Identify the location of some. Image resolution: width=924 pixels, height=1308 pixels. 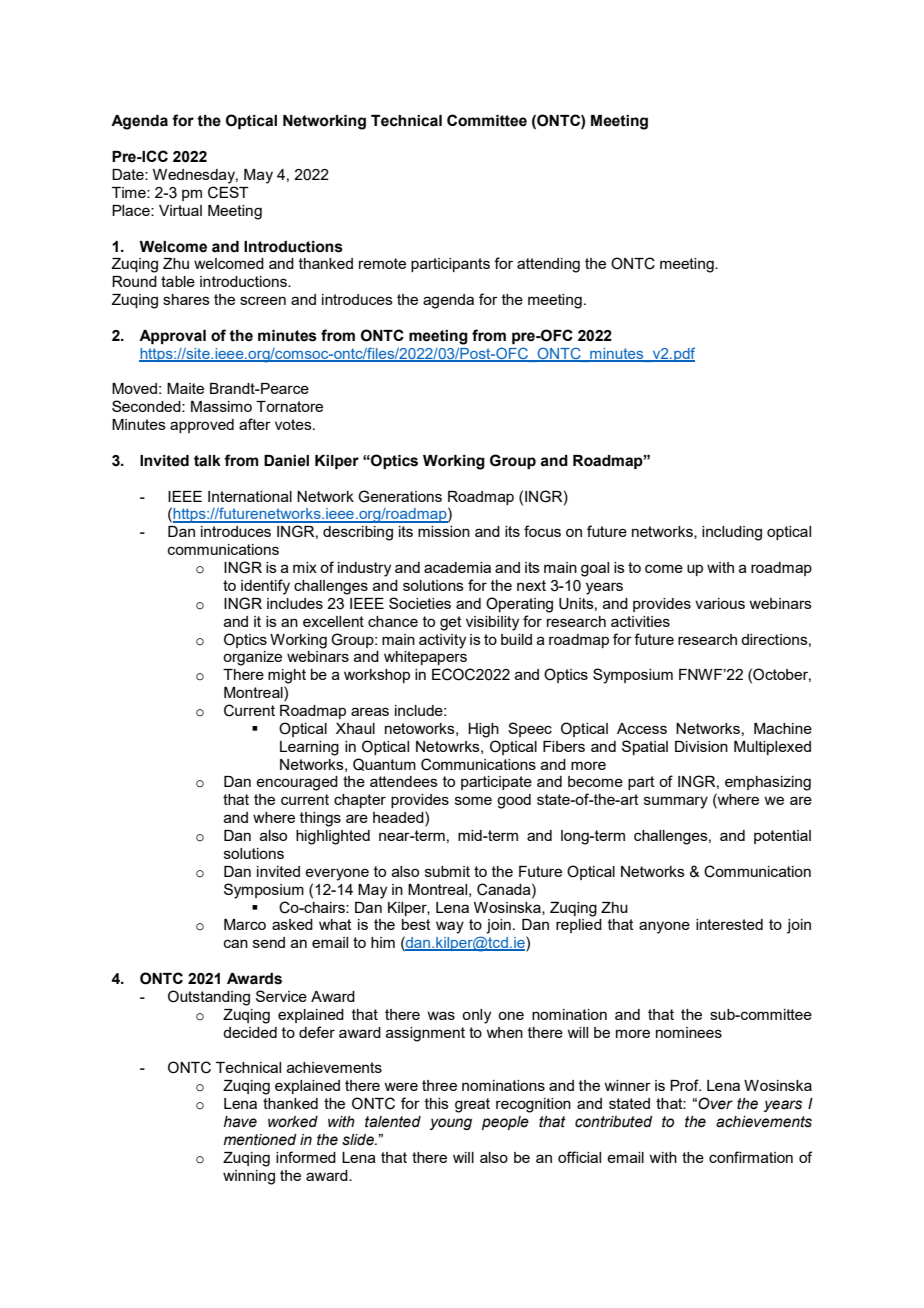
(473, 800).
